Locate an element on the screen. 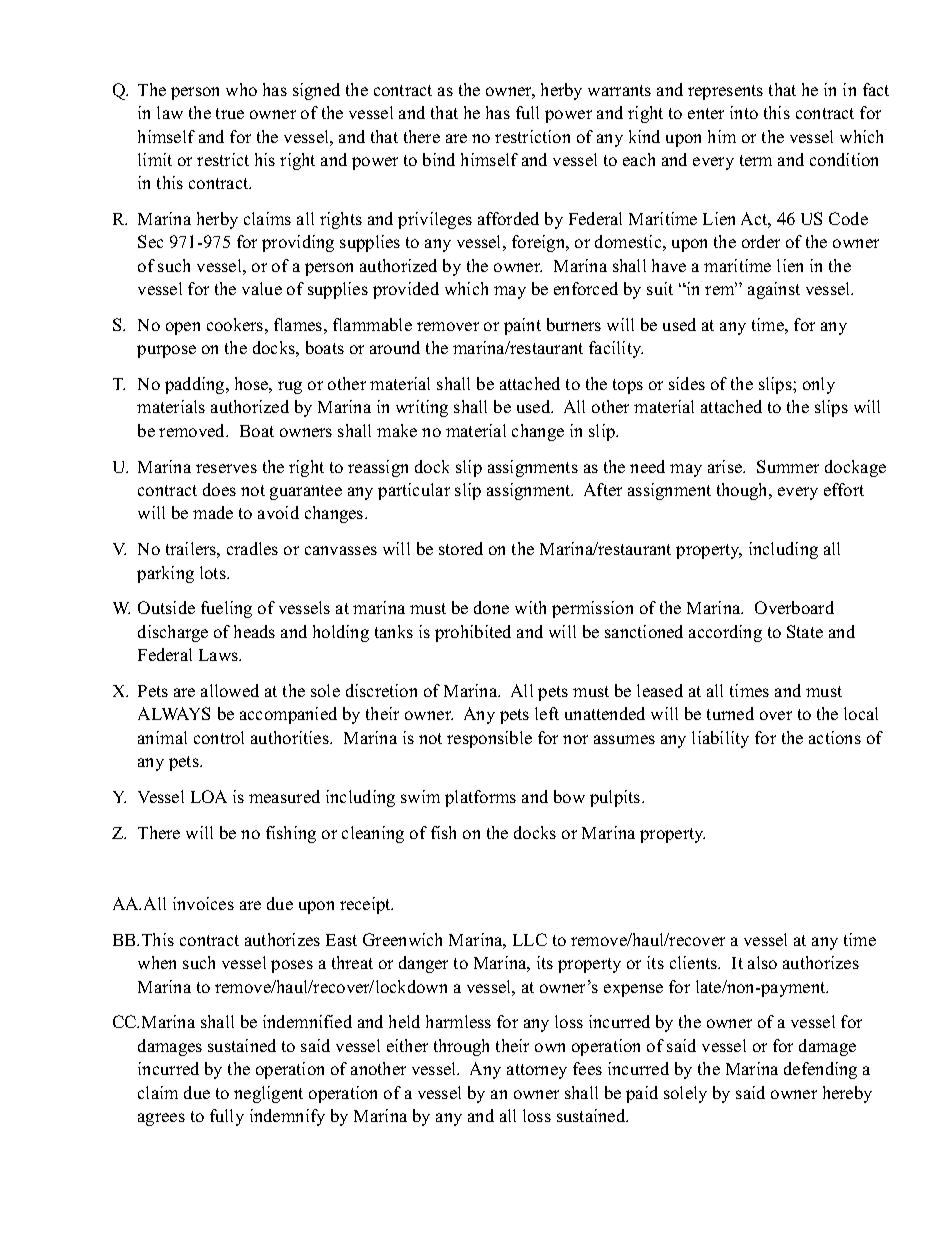 Image resolution: width=952 pixels, height=1233 pixels. writing is located at coordinates (422, 408).
